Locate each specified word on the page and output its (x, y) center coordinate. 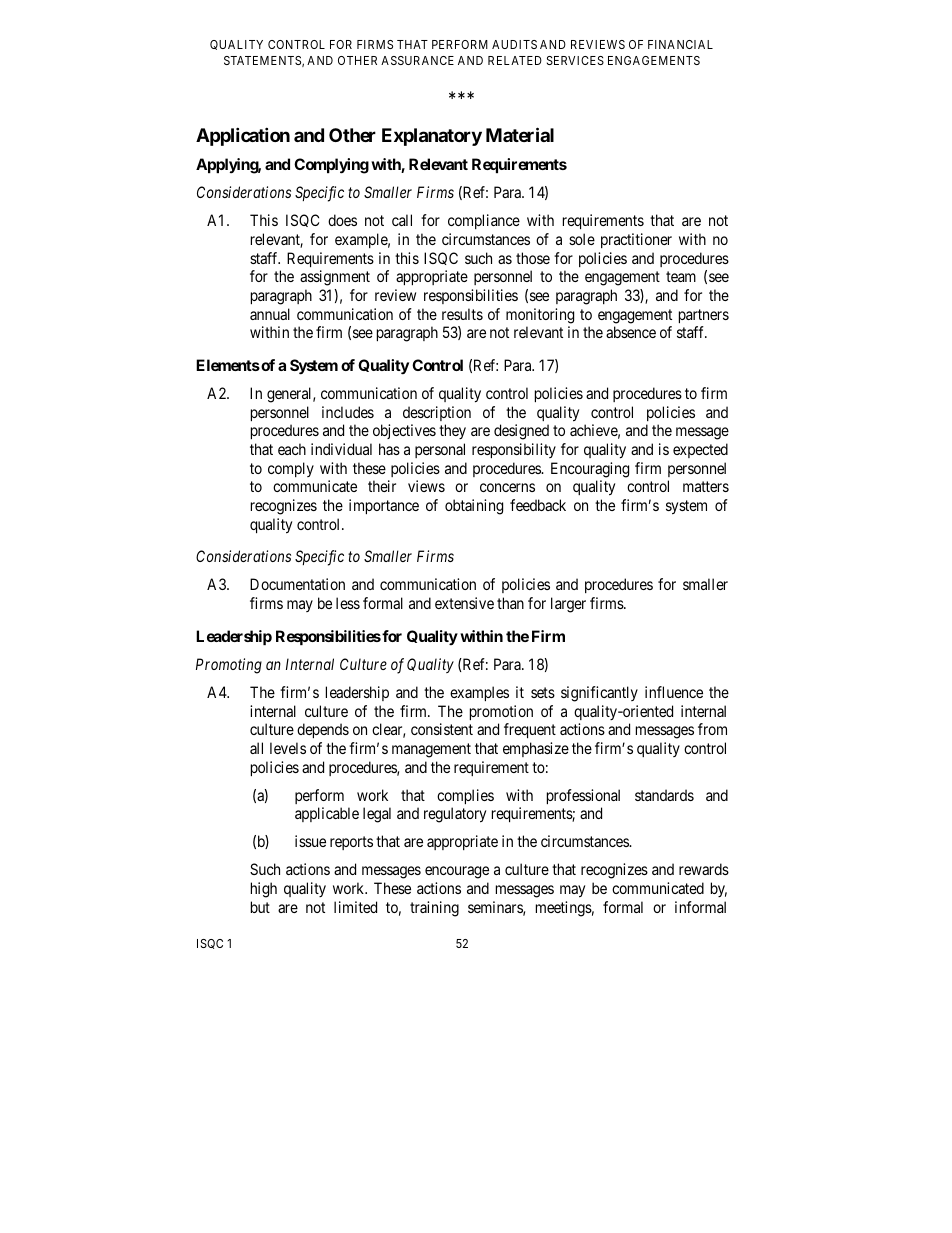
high (264, 890)
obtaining (474, 507)
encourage (457, 872)
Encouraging (590, 470)
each (292, 449)
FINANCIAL (680, 44)
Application (243, 136)
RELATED (515, 60)
